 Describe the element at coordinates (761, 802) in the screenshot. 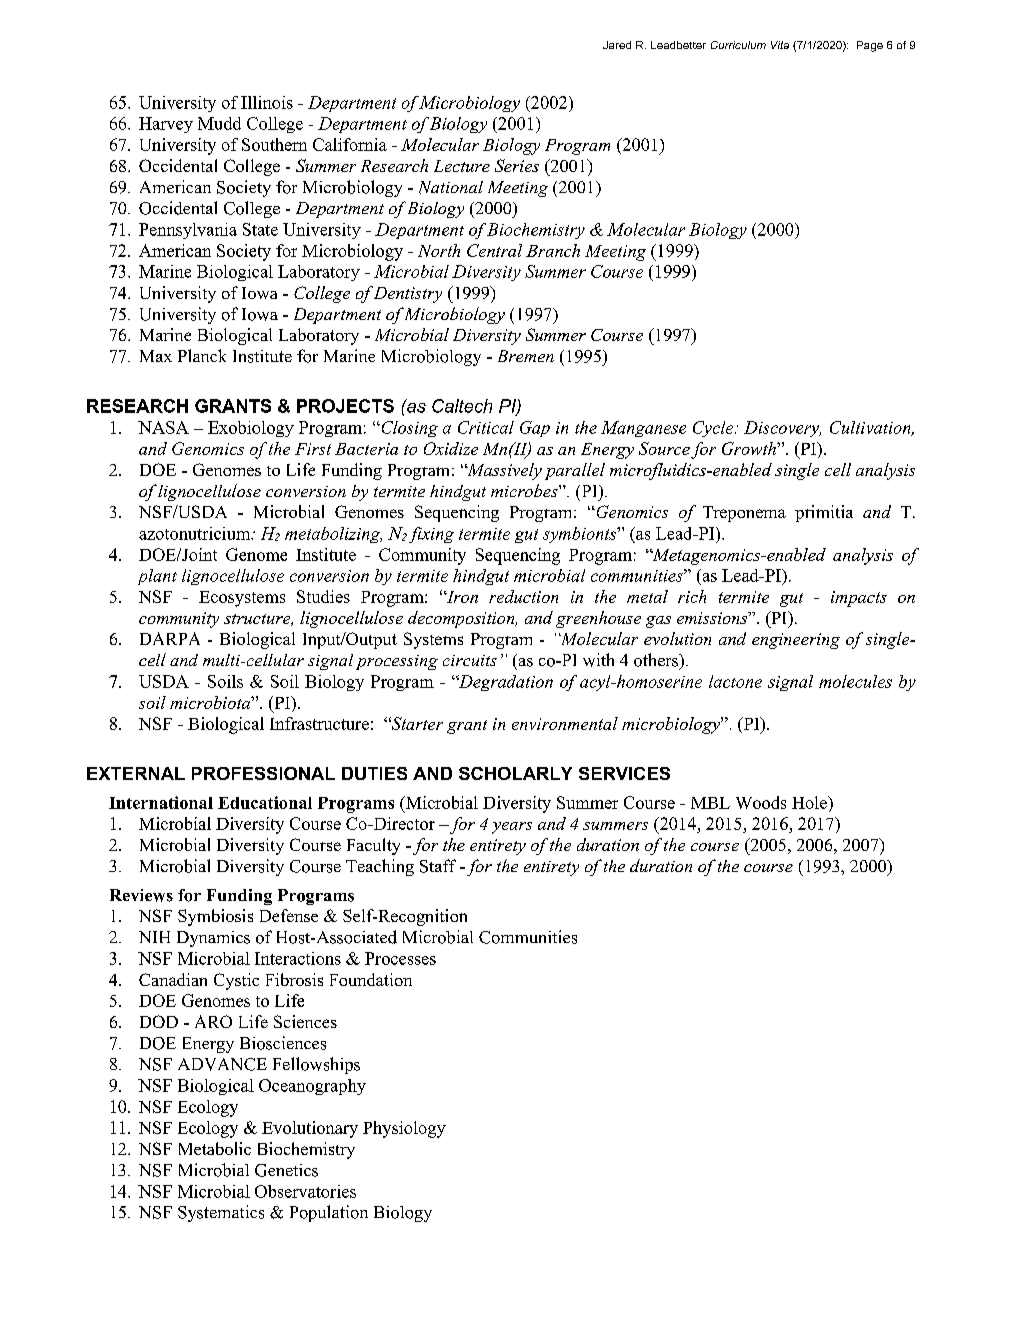

I see `Woods` at that location.
